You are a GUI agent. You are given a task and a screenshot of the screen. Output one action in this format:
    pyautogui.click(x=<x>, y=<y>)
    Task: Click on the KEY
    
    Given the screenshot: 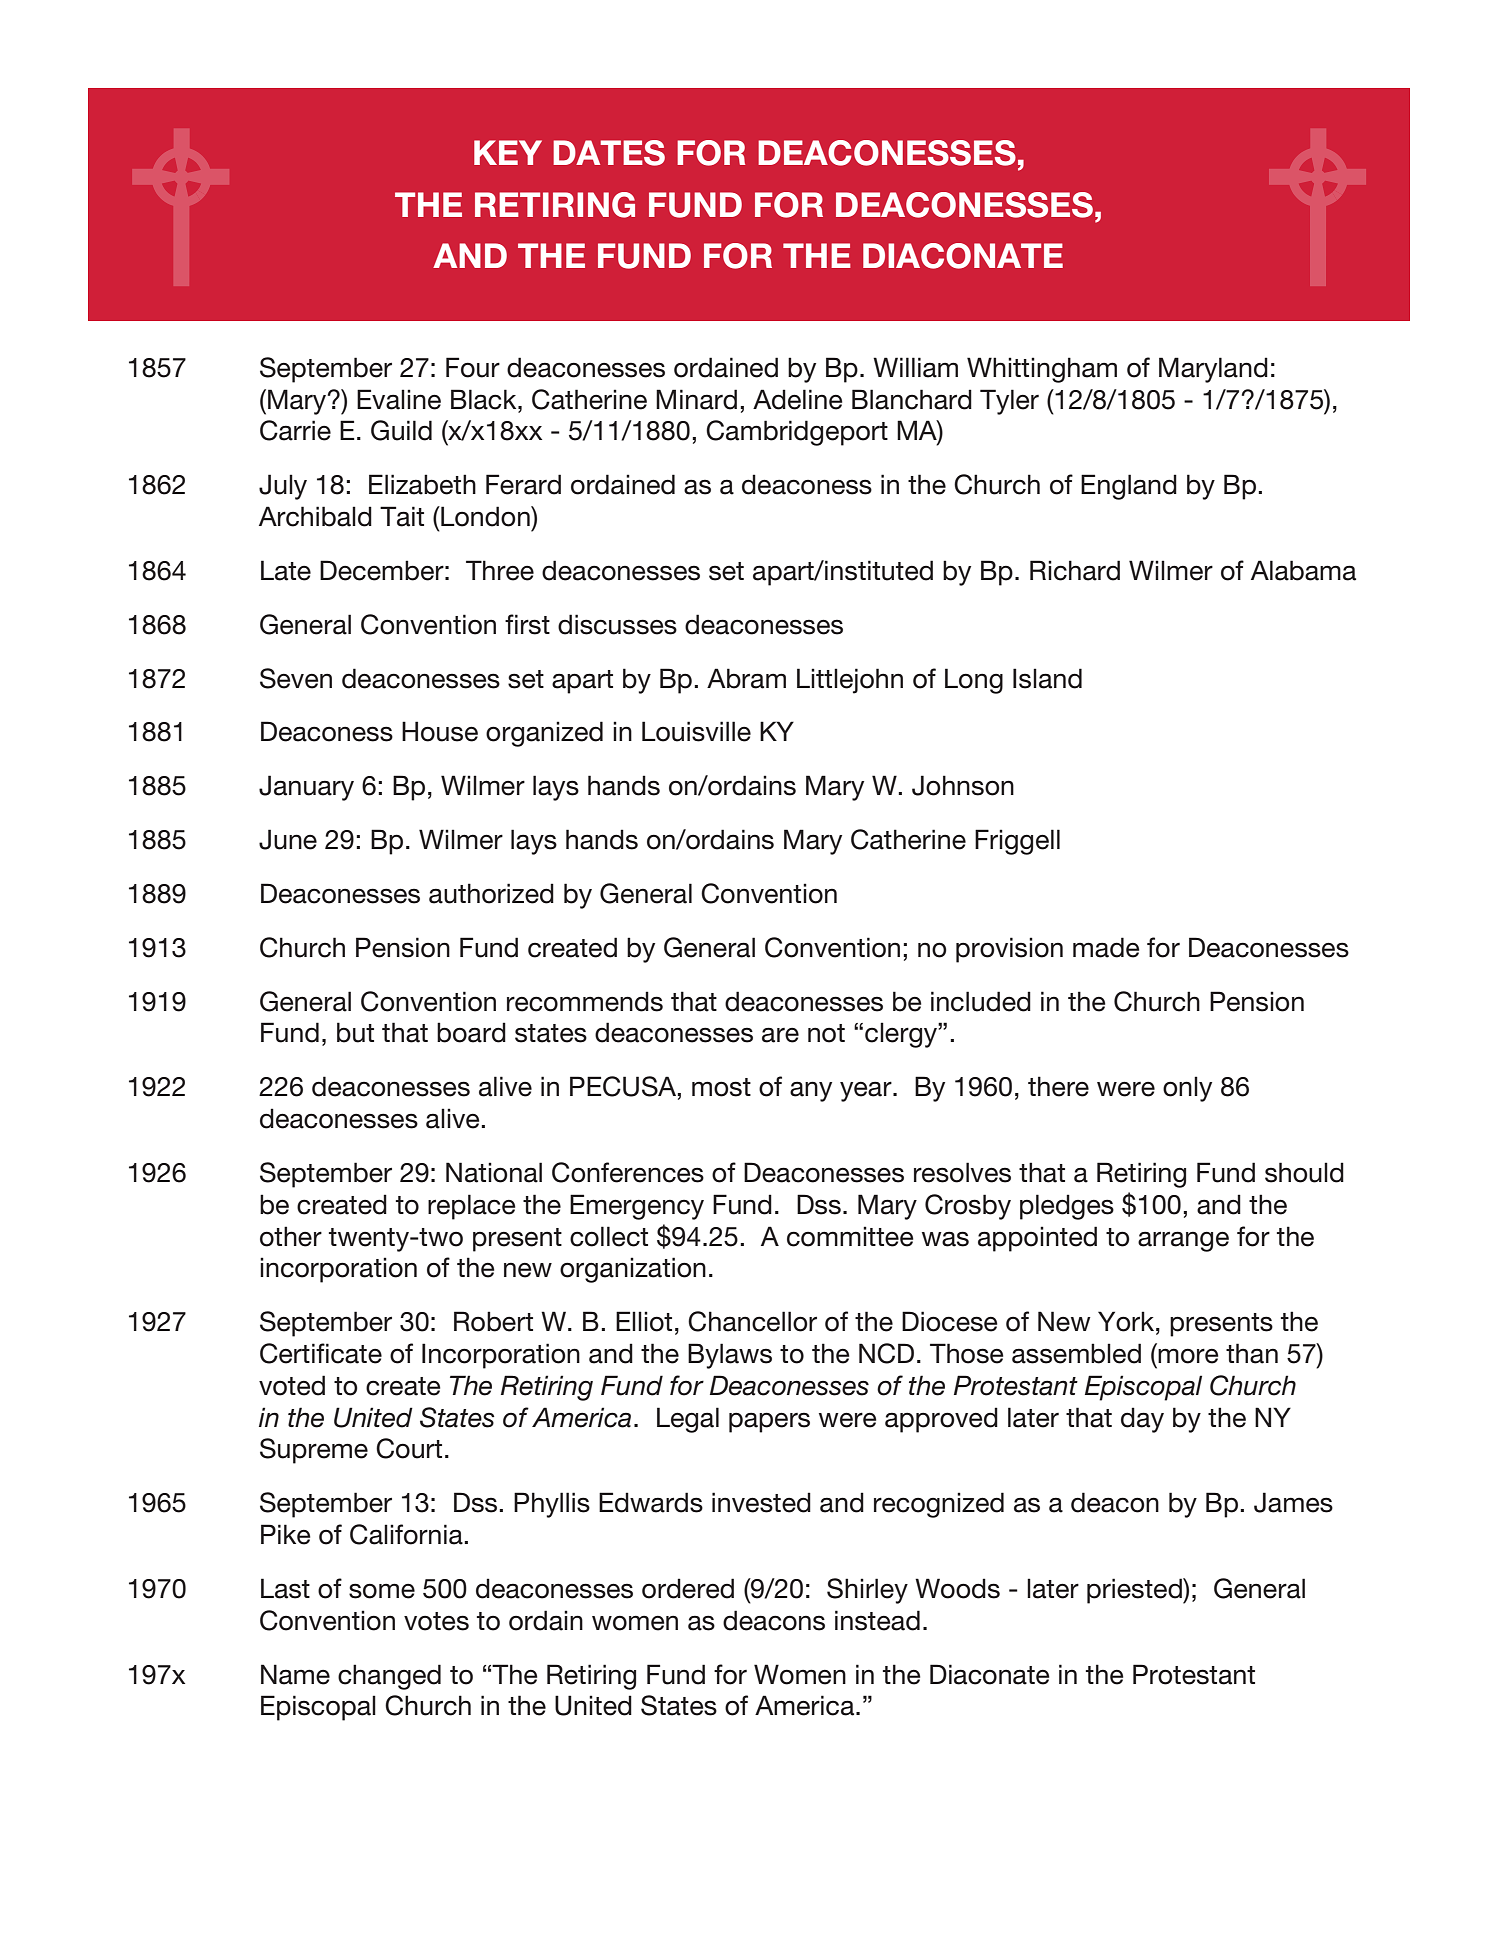 What is the action you would take?
    pyautogui.click(x=508, y=152)
